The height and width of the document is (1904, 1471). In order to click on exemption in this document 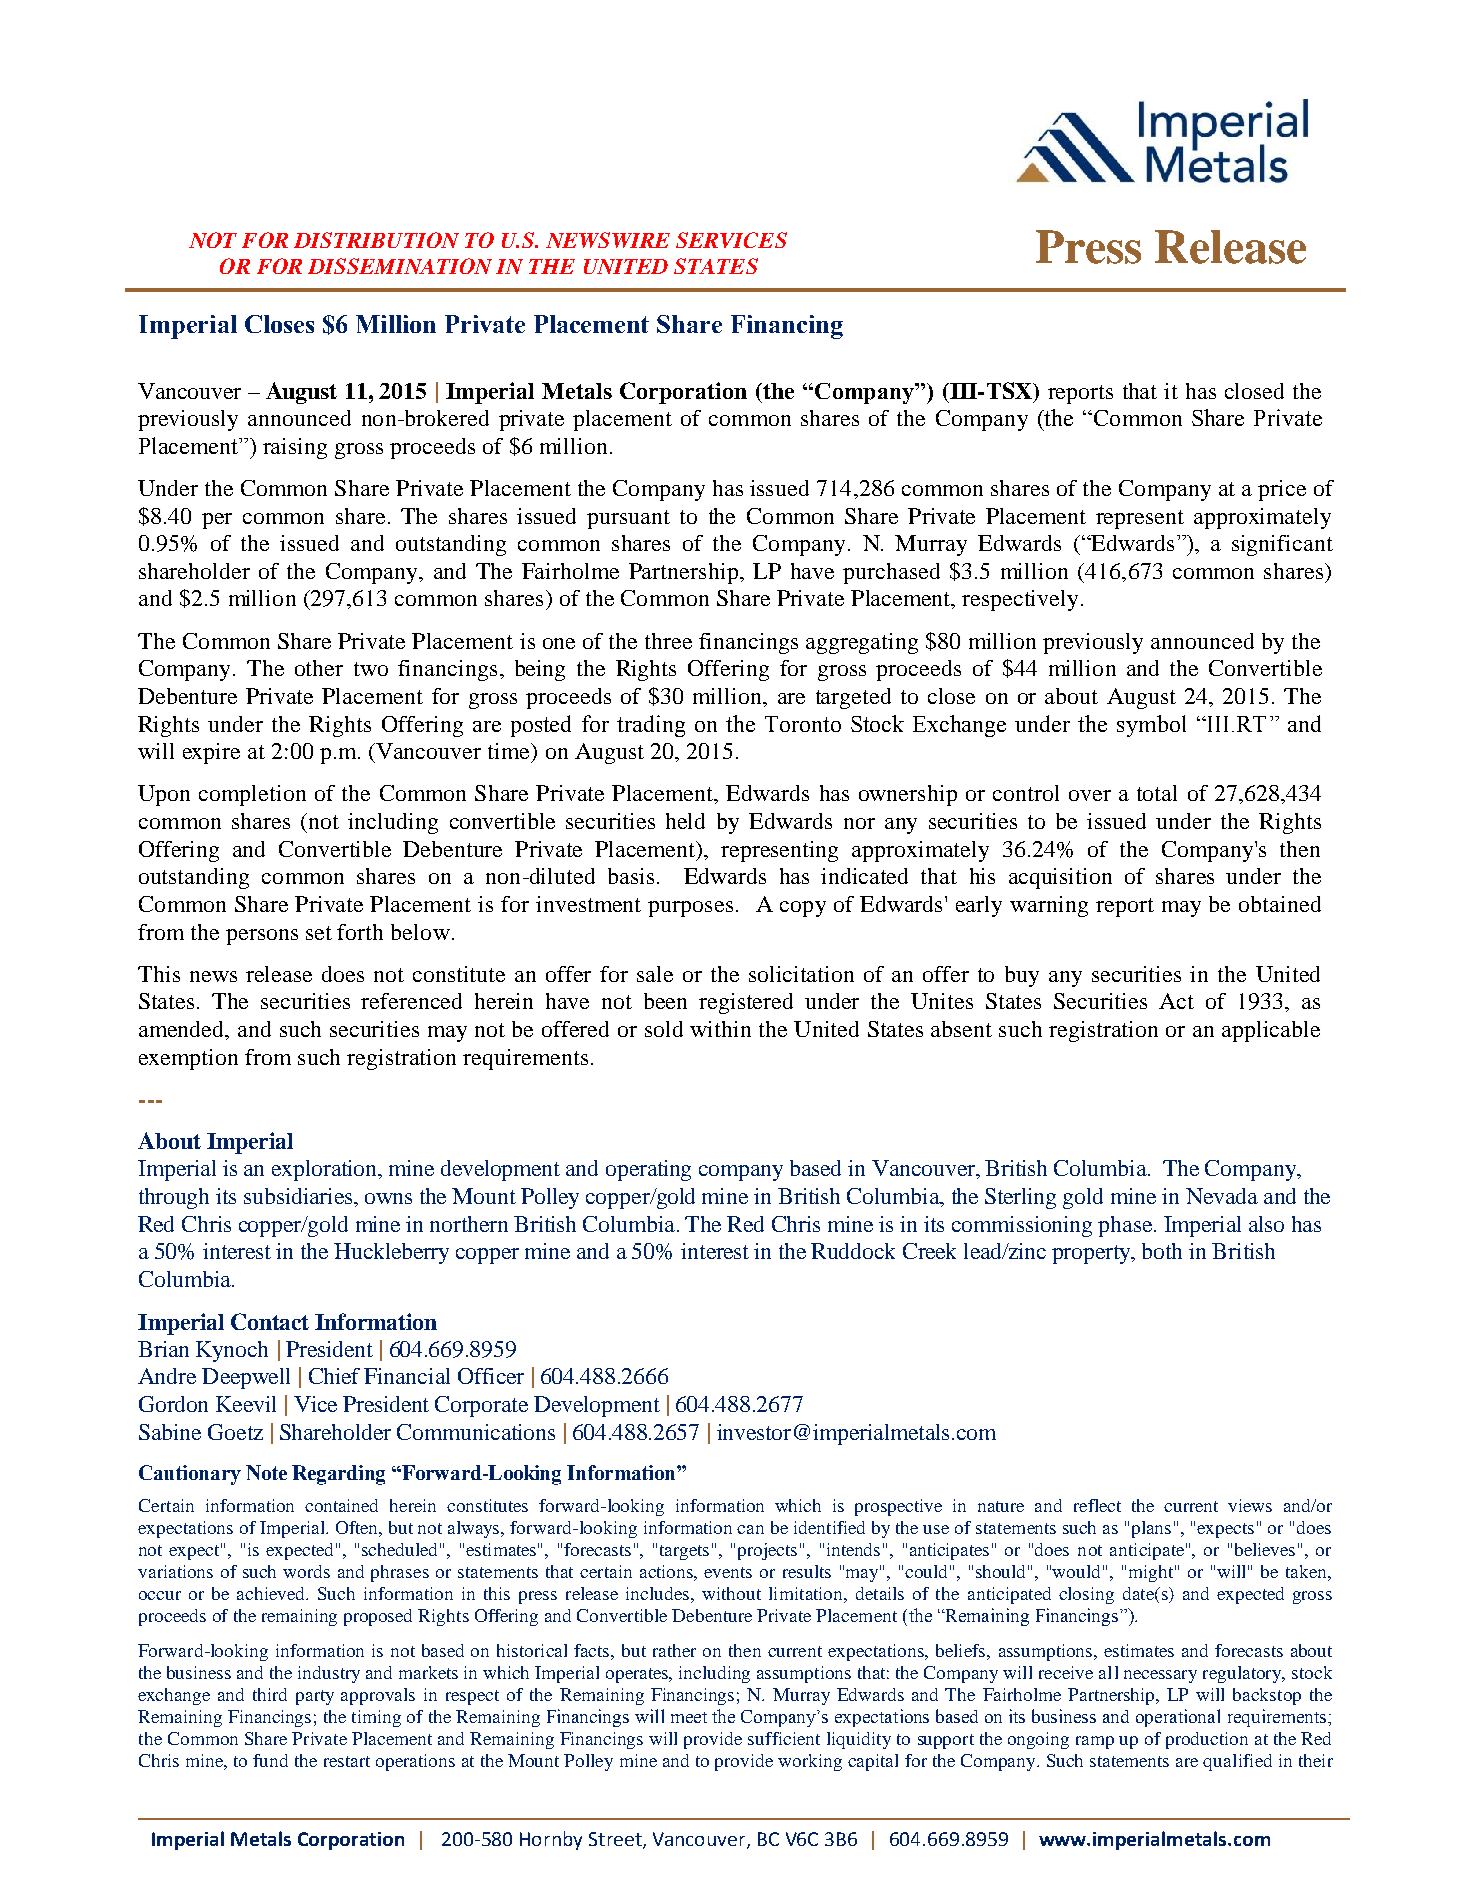, I will do `click(188, 1059)`.
